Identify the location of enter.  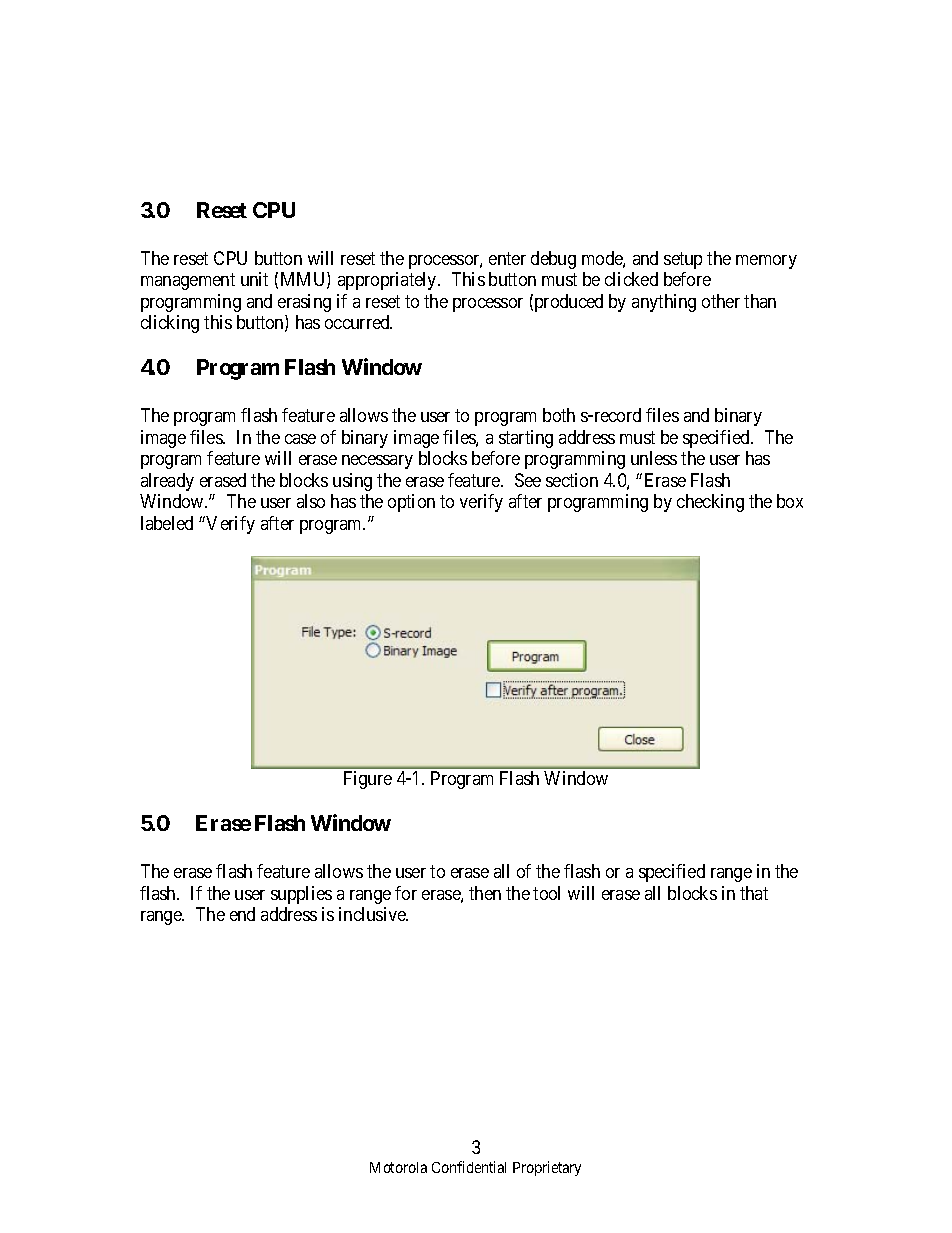
(507, 258).
